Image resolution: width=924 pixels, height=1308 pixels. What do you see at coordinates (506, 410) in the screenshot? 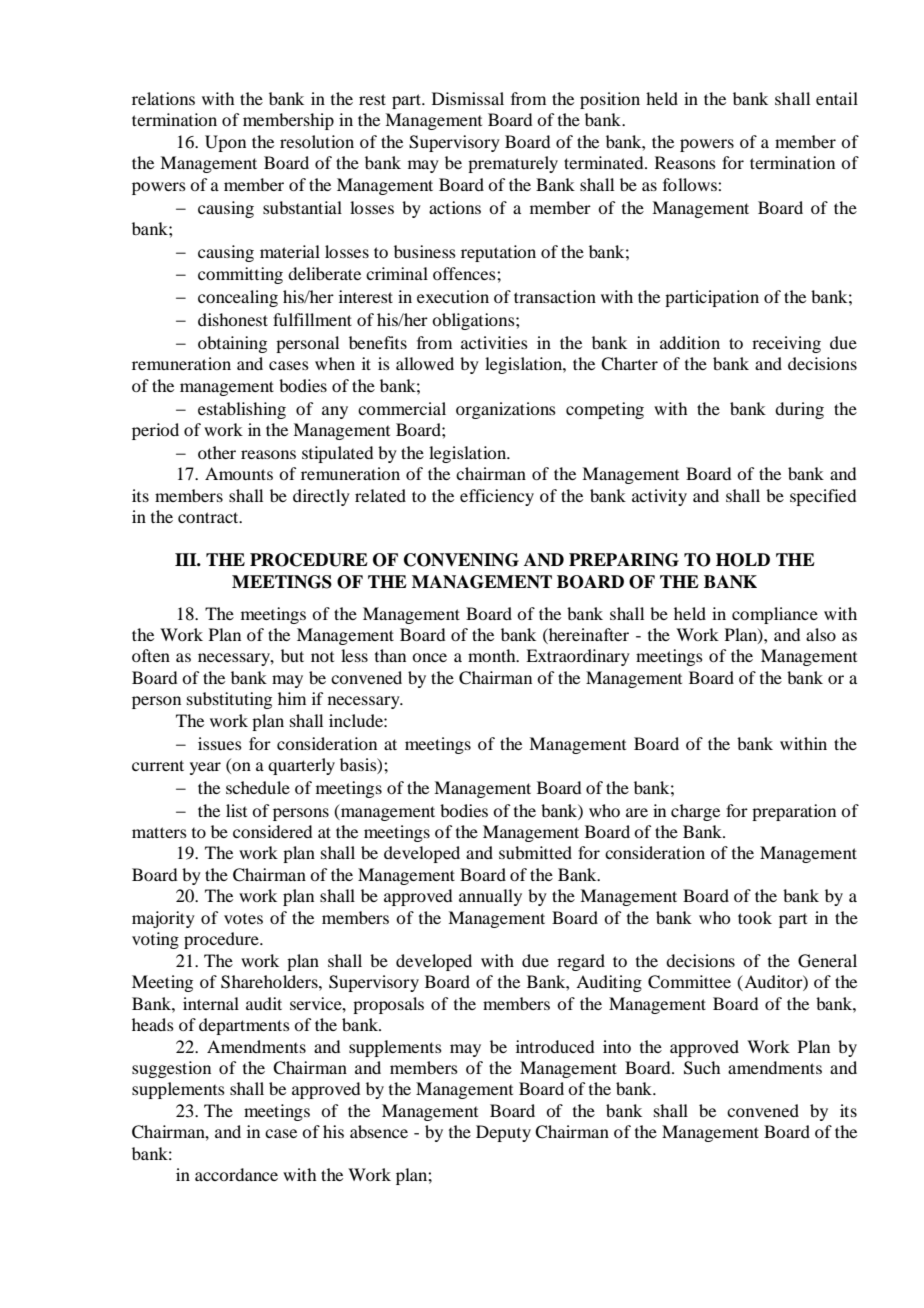
I see `organizations` at bounding box center [506, 410].
